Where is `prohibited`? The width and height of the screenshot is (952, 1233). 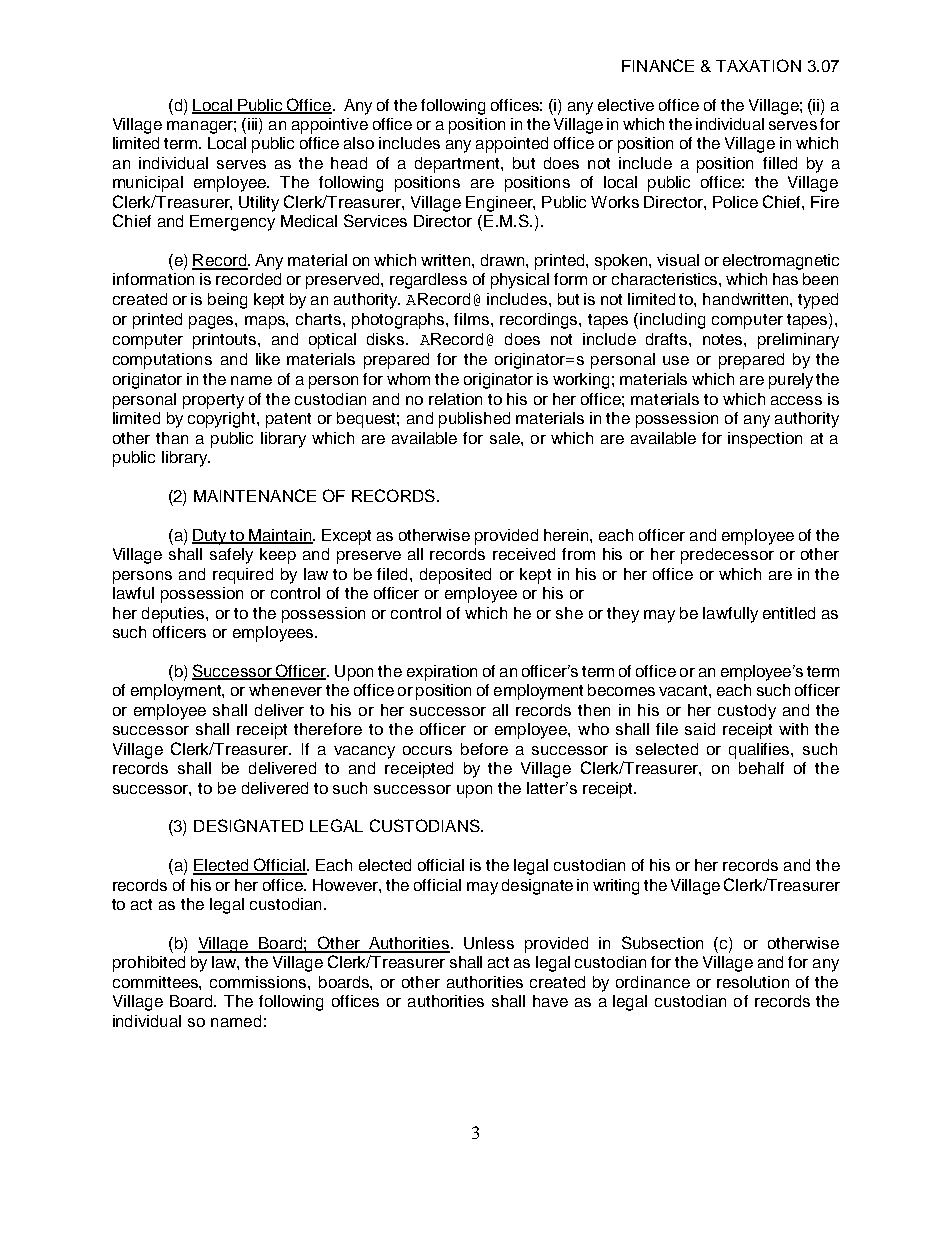 prohibited is located at coordinates (149, 964).
